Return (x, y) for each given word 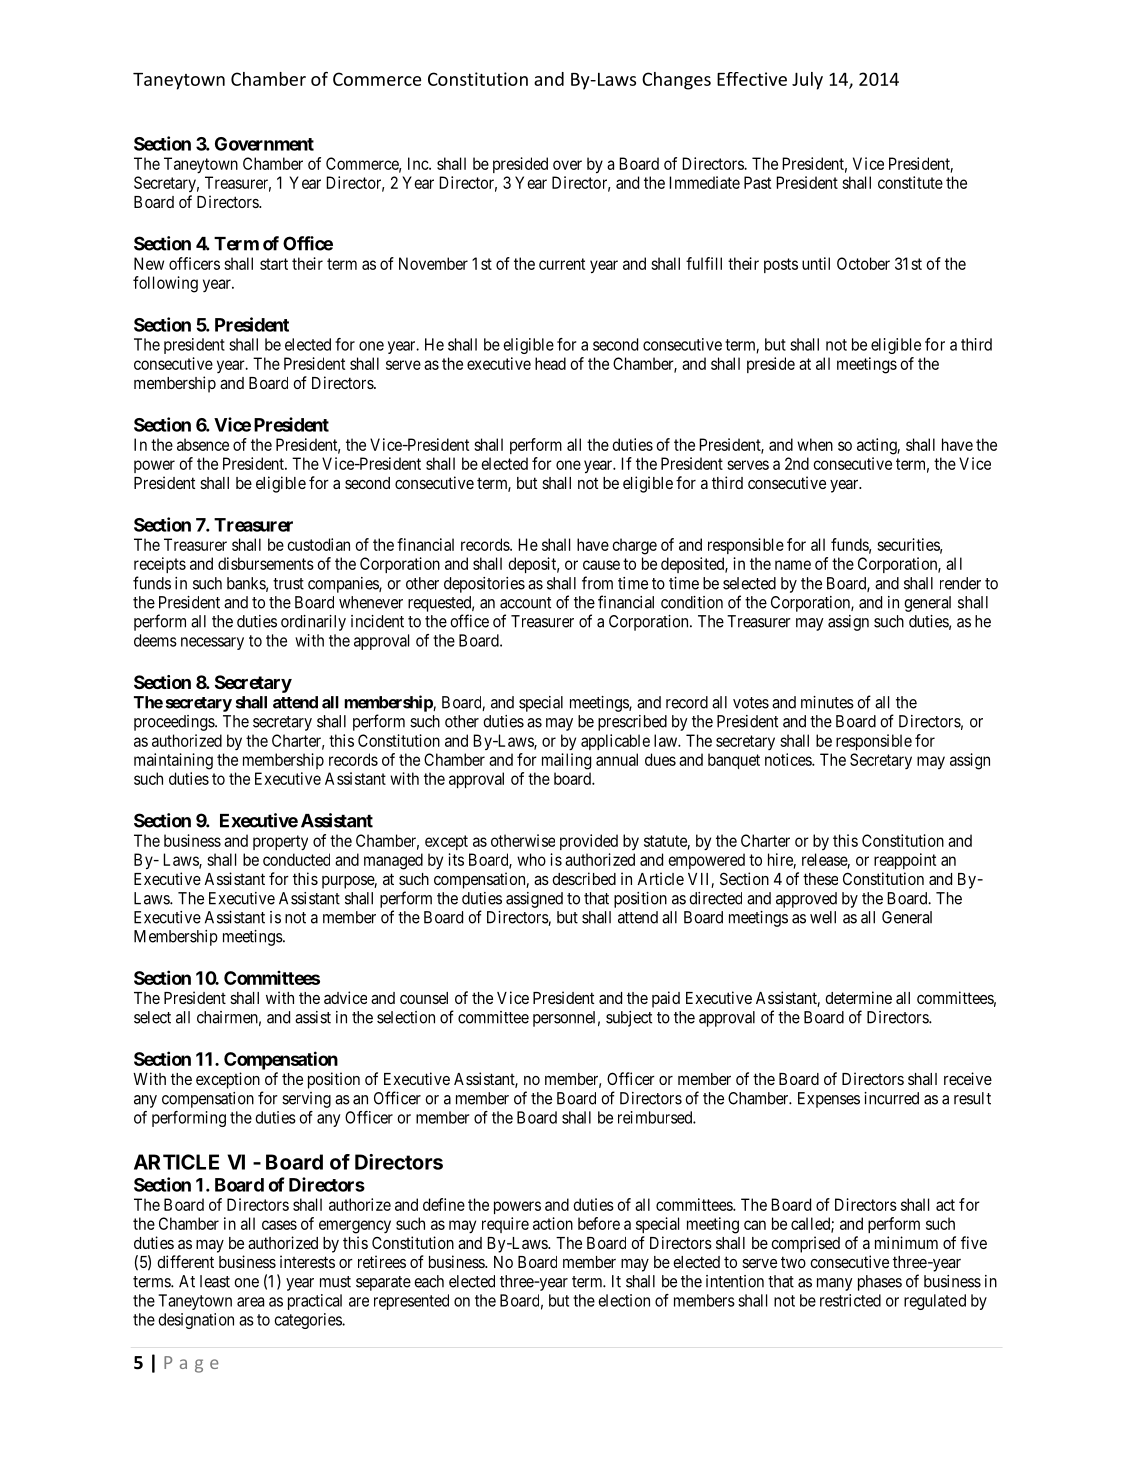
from (597, 583)
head (550, 363)
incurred (891, 1098)
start (274, 264)
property (280, 842)
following (165, 284)
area (250, 1302)
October (863, 263)
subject (629, 1019)
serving (306, 1100)
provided (589, 842)
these (820, 879)
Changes (676, 81)
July (807, 81)
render (960, 583)
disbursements (266, 563)
